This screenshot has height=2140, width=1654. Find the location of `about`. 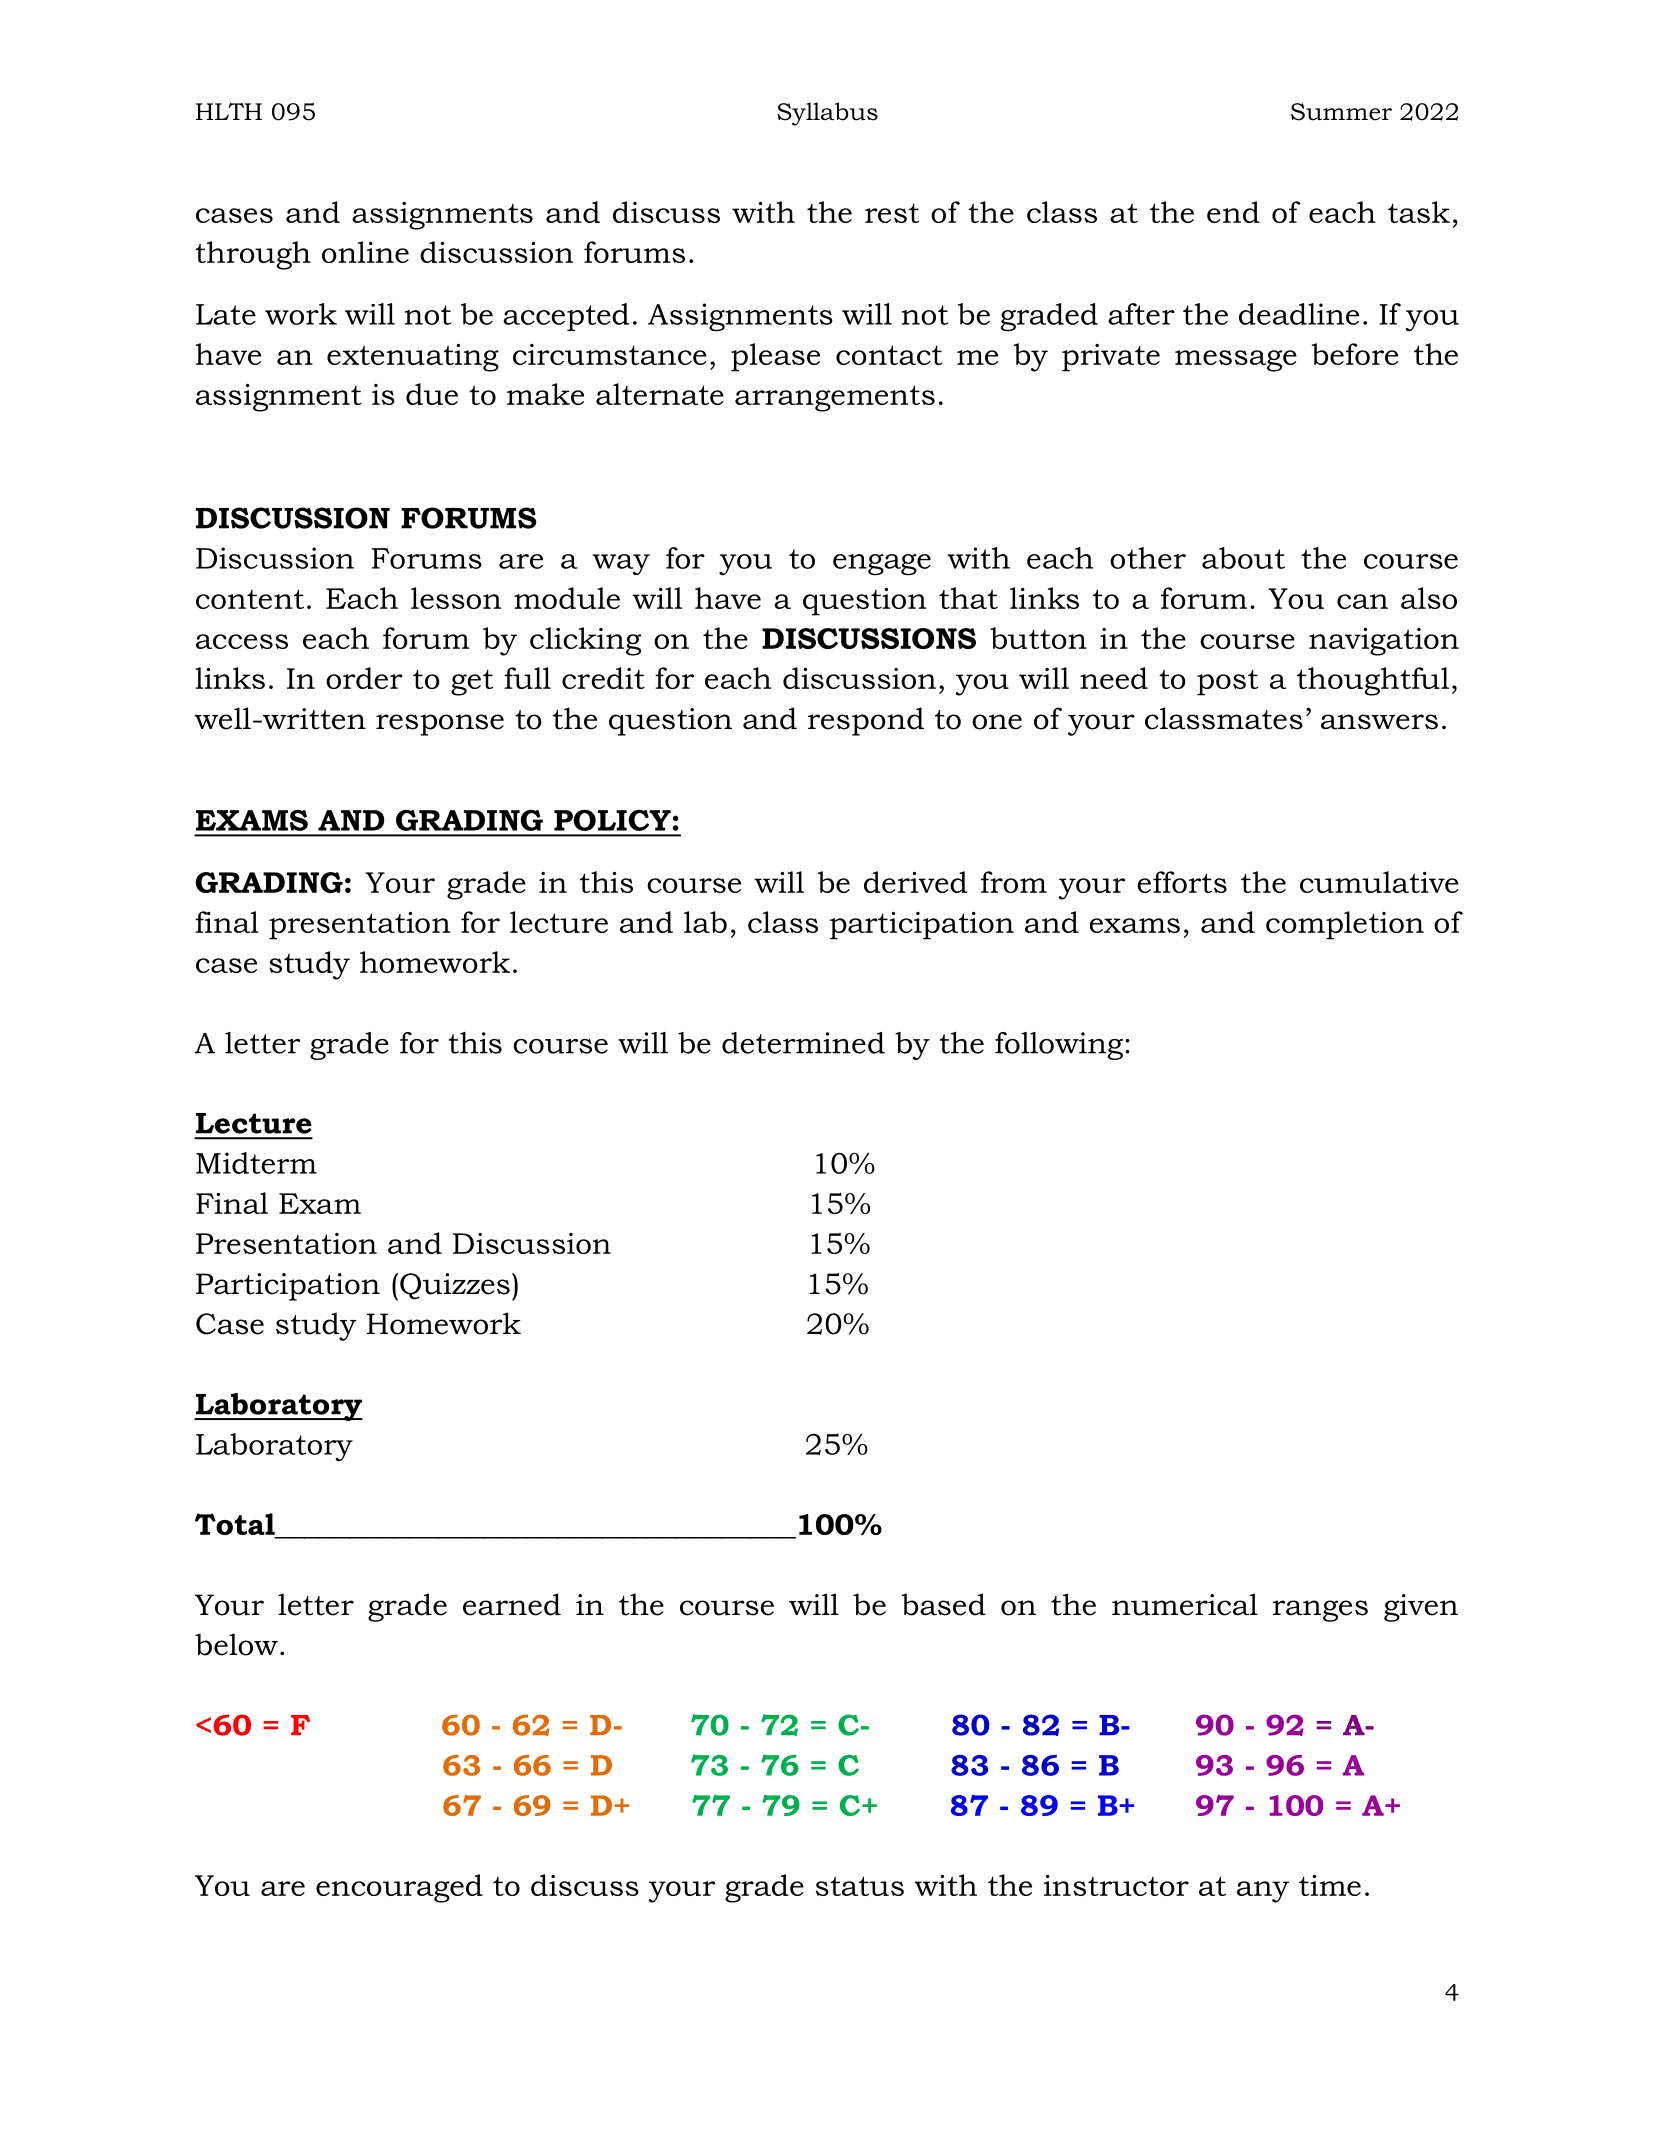

about is located at coordinates (1243, 558).
